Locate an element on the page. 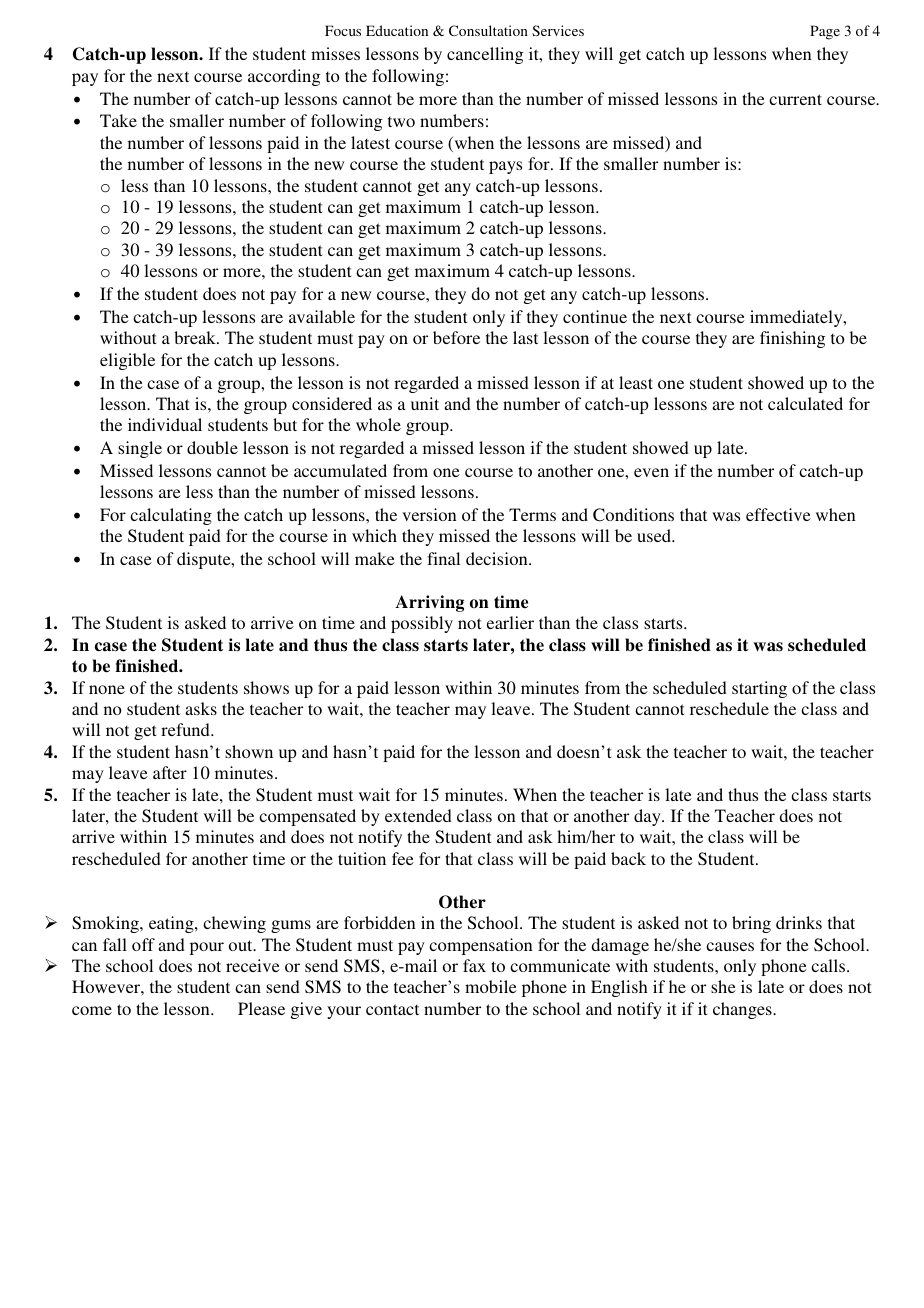  effective is located at coordinates (778, 514).
